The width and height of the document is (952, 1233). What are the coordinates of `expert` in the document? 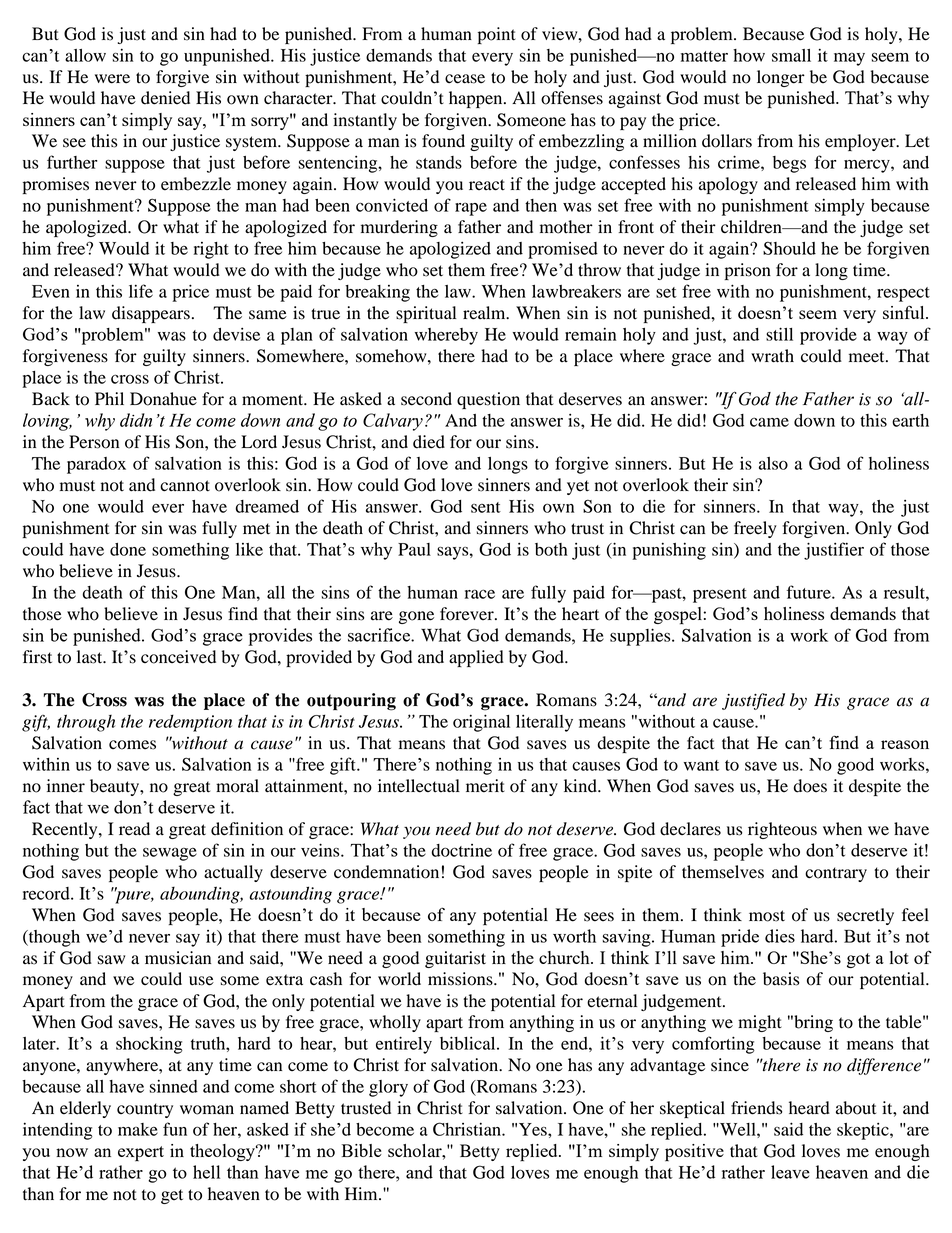 It's located at (141, 1154).
